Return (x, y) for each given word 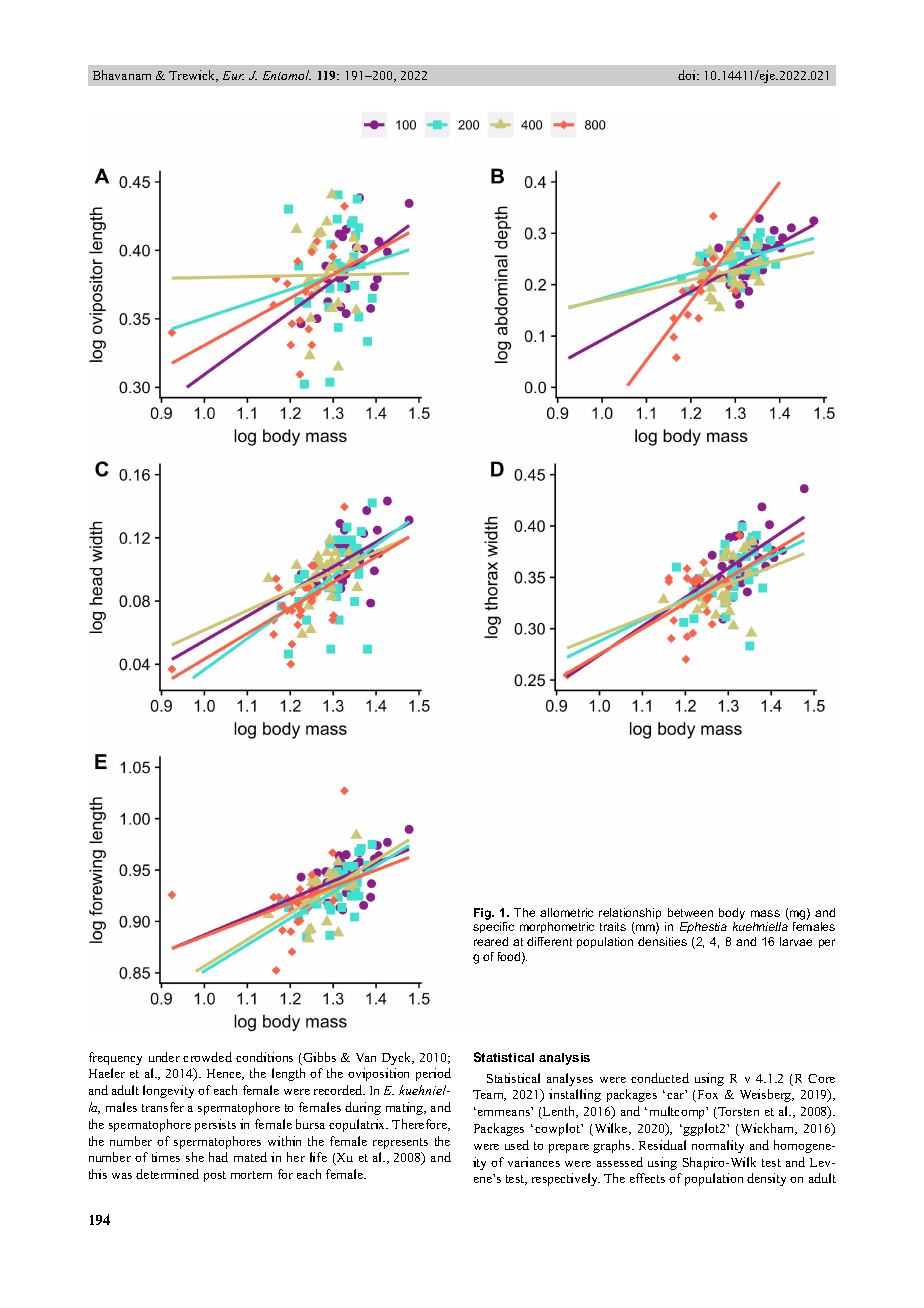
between (690, 912)
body (732, 914)
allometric (566, 912)
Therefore (421, 1125)
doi (688, 75)
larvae (796, 941)
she (195, 1157)
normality (718, 1146)
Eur (233, 75)
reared (491, 941)
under (164, 1057)
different (549, 941)
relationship (630, 913)
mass (765, 913)
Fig (483, 914)
